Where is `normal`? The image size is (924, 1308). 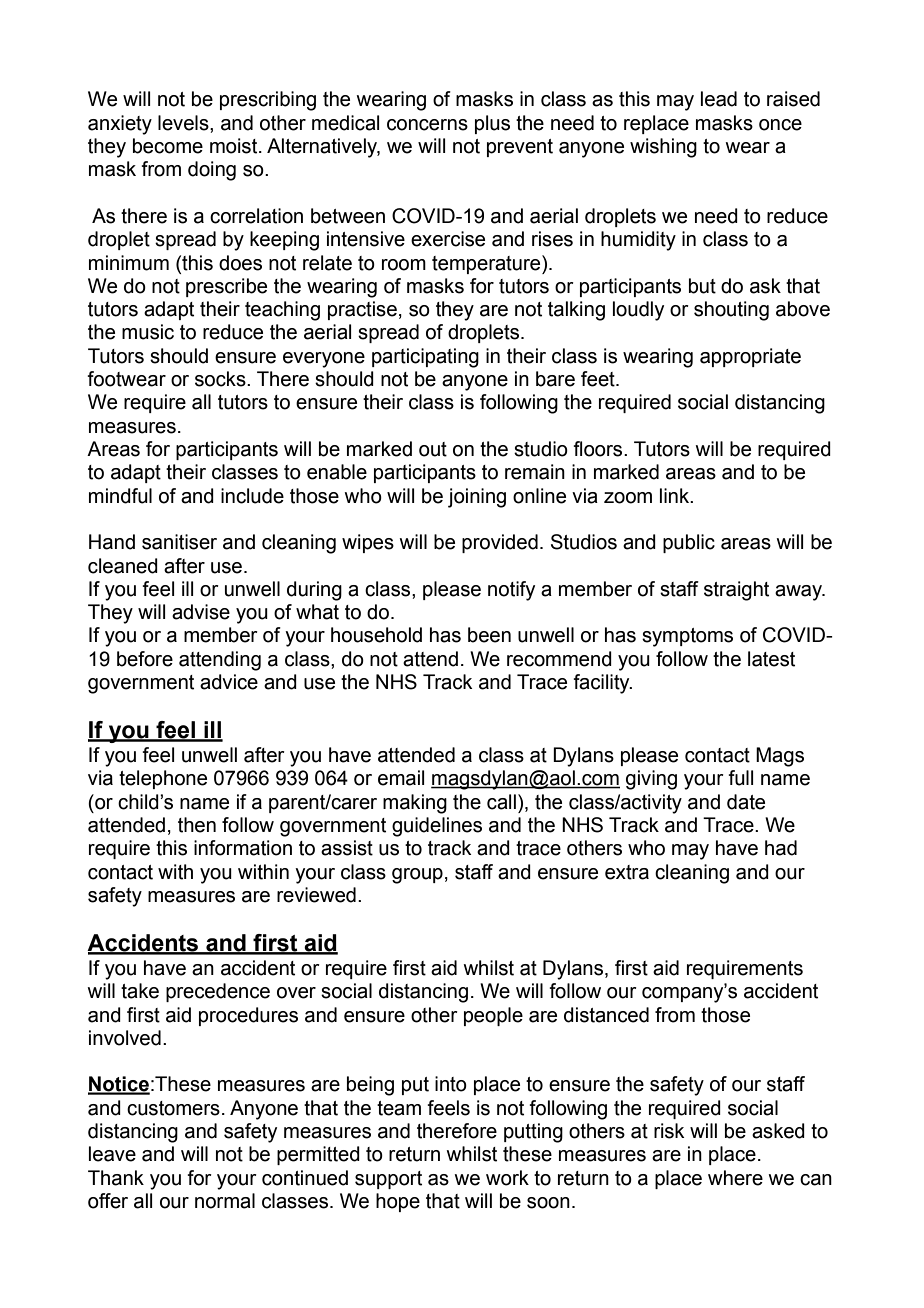
normal is located at coordinates (225, 1201).
